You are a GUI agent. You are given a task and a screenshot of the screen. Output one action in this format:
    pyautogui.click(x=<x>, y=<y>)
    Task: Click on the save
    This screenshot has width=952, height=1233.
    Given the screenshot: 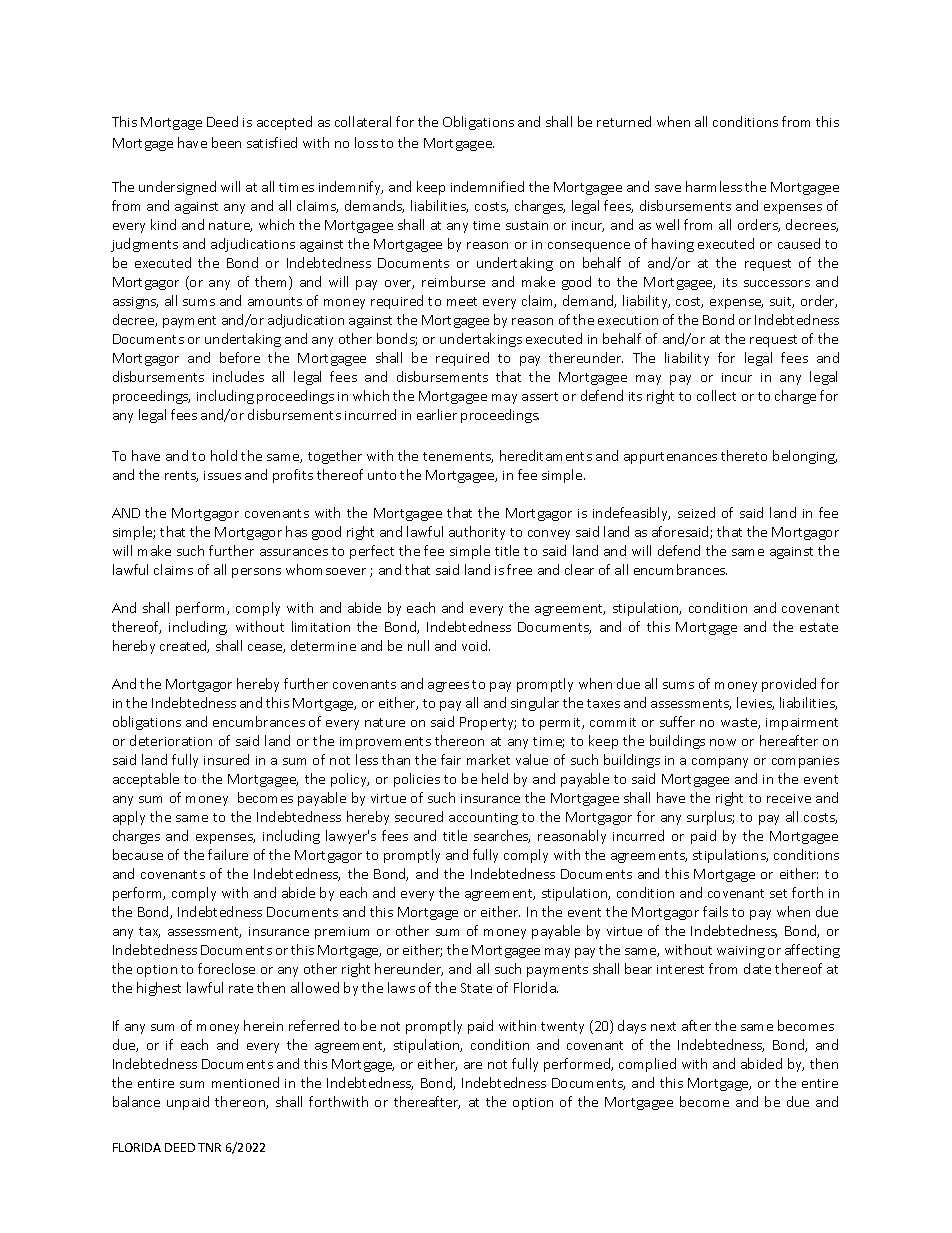 What is the action you would take?
    pyautogui.click(x=668, y=188)
